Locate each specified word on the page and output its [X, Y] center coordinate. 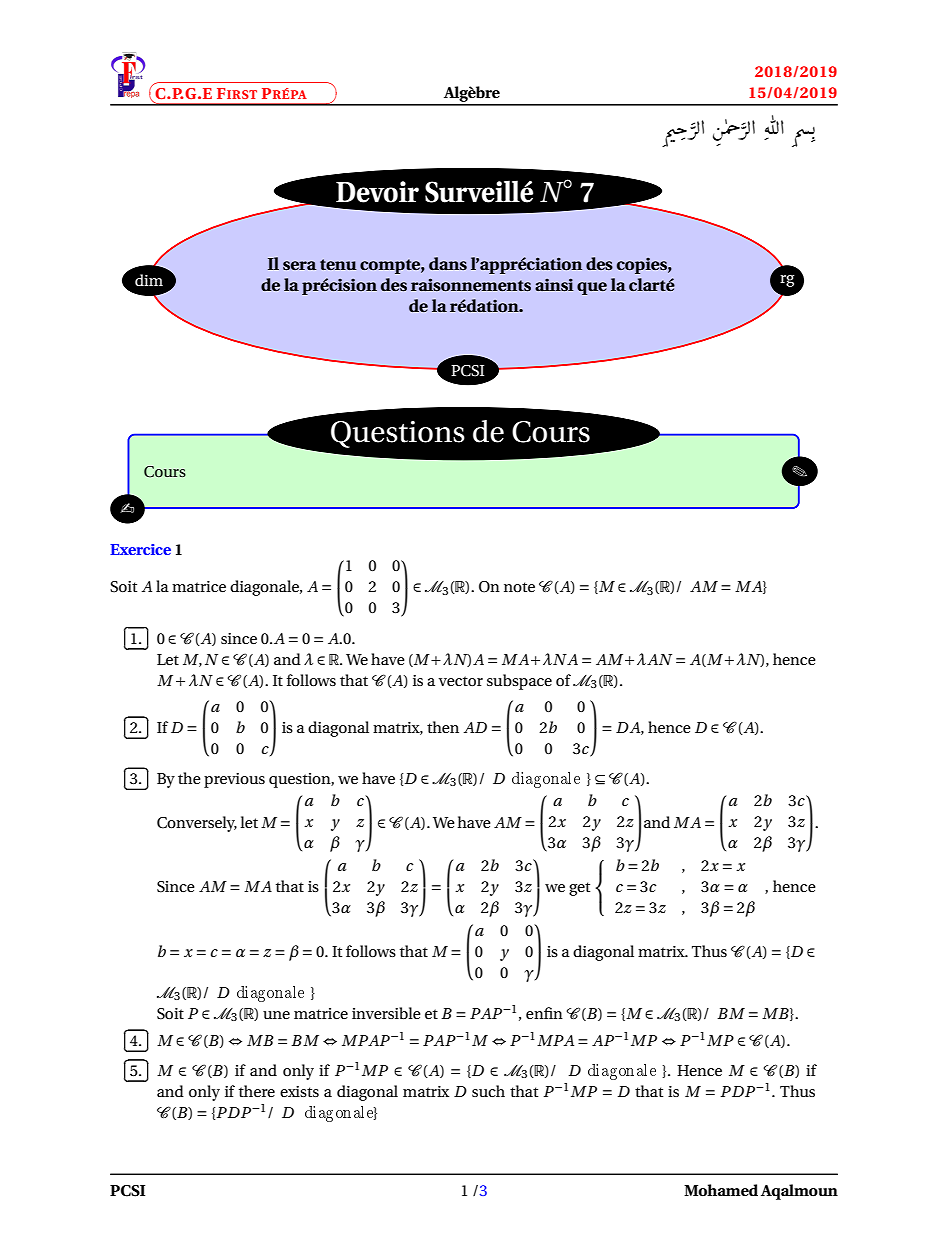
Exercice [140, 549]
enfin [544, 1013]
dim [149, 280]
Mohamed [721, 1190]
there [257, 1091]
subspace [519, 682]
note [519, 587]
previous [234, 780]
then [443, 727]
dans [448, 263]
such [488, 1091]
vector [461, 681]
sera [299, 265]
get [579, 889]
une [276, 1015]
